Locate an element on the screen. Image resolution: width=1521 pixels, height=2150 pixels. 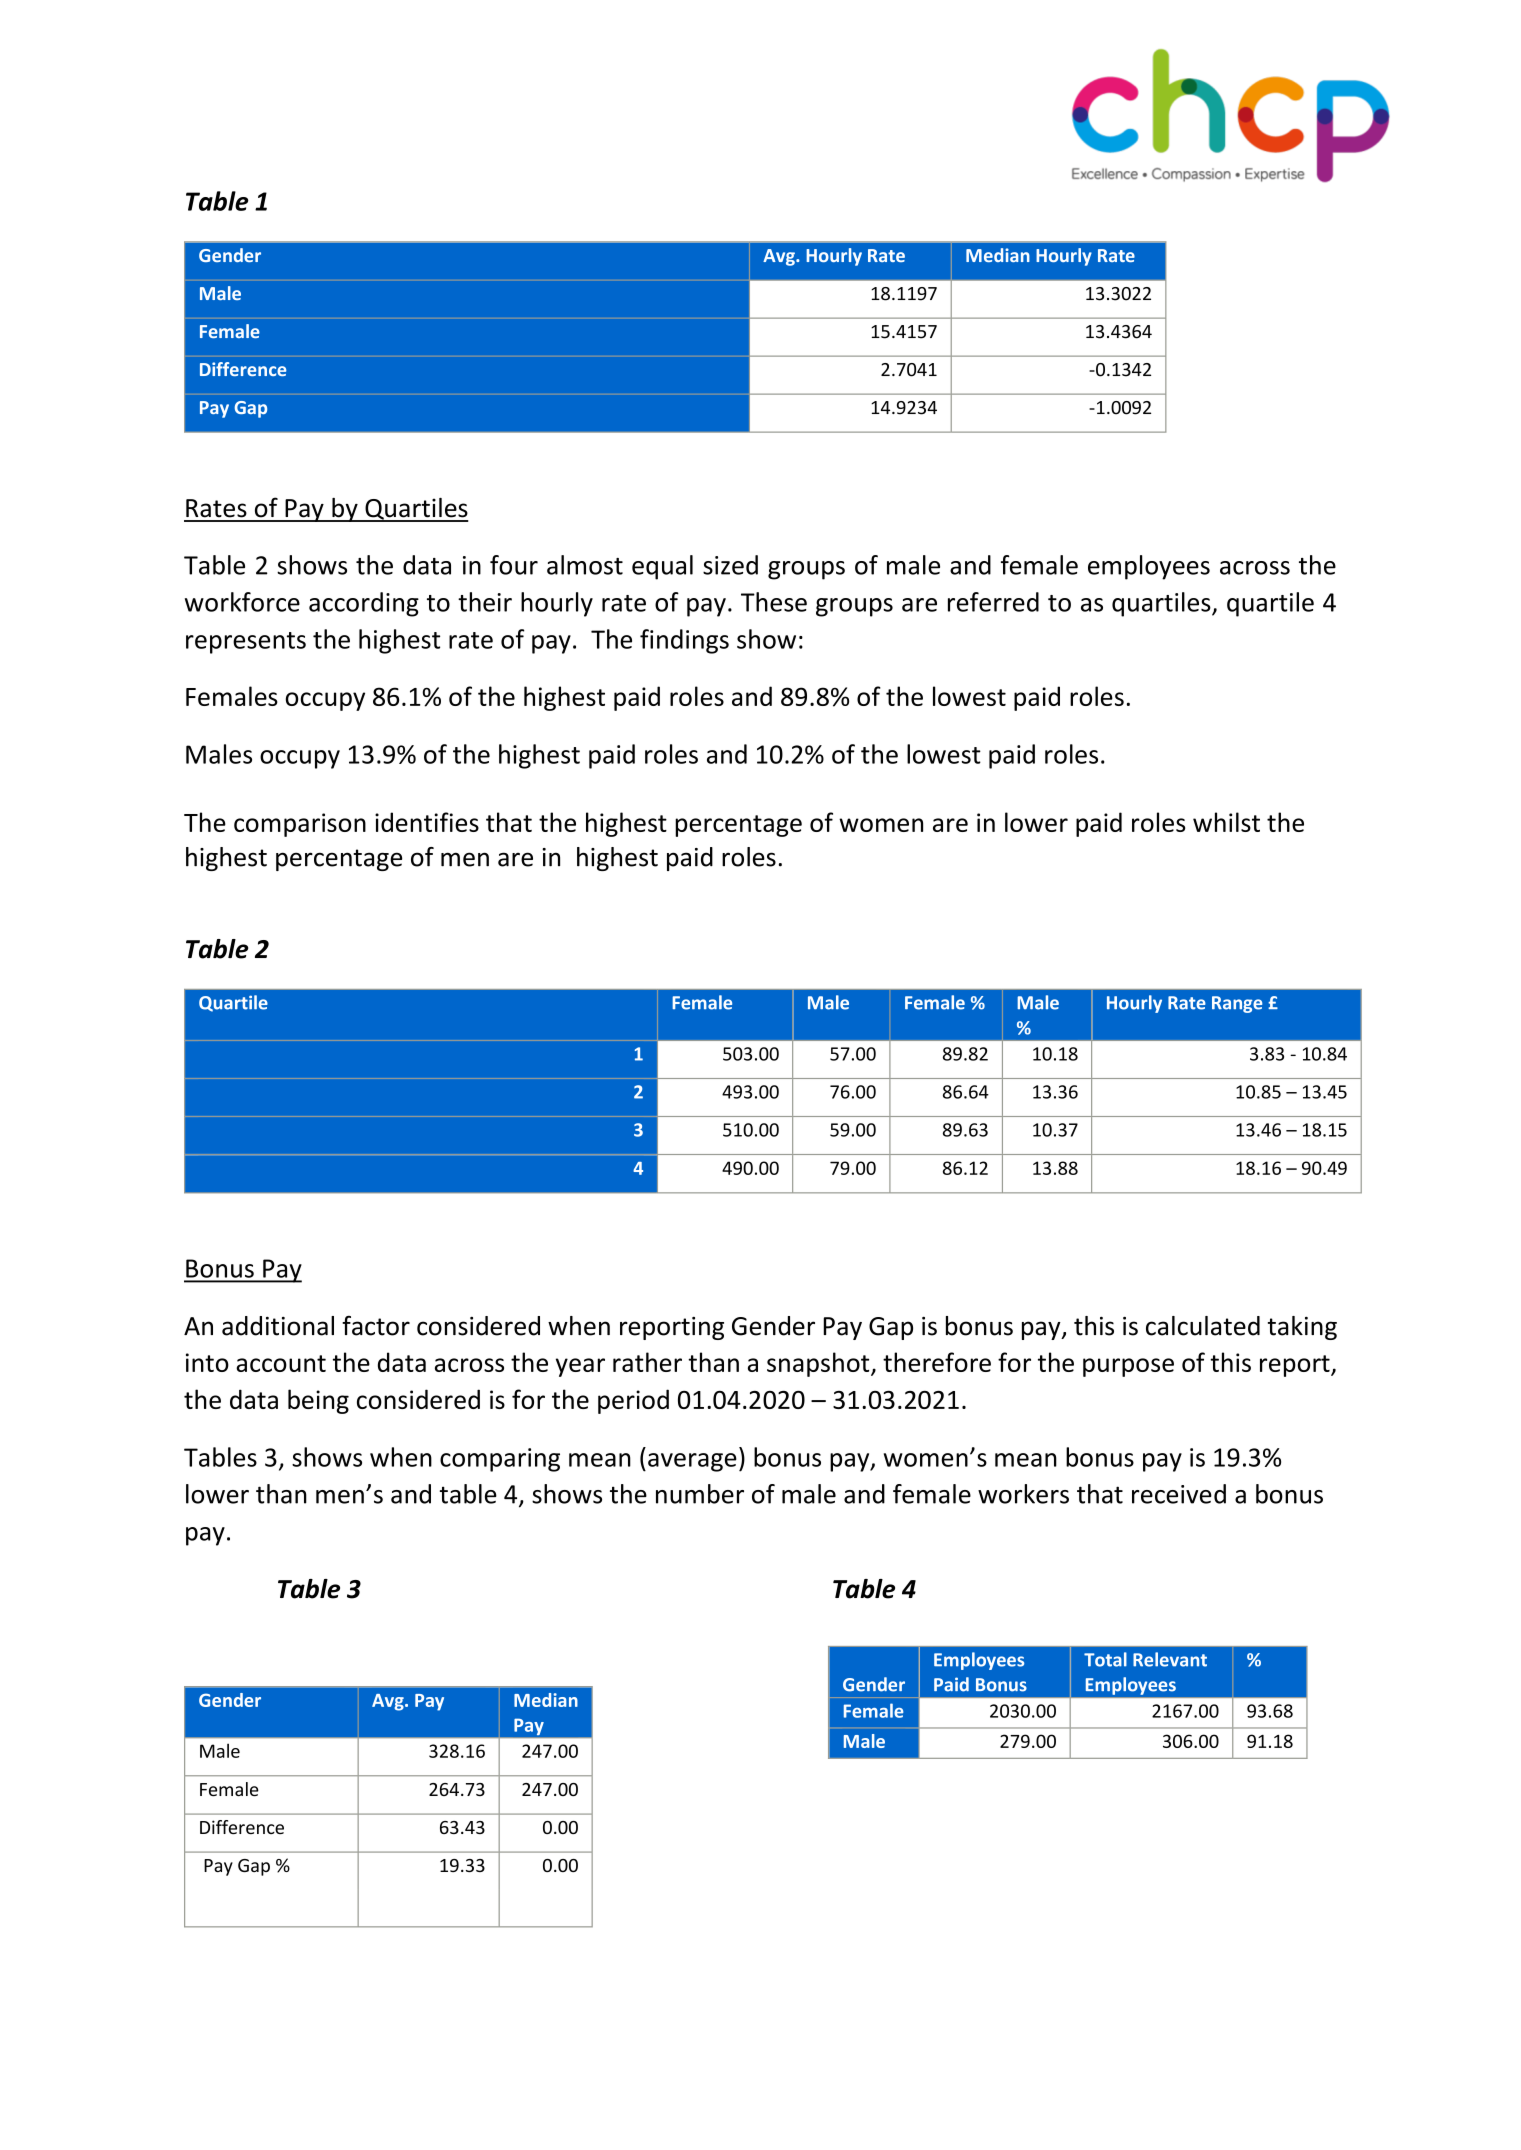
snapshot is located at coordinates (819, 1364).
